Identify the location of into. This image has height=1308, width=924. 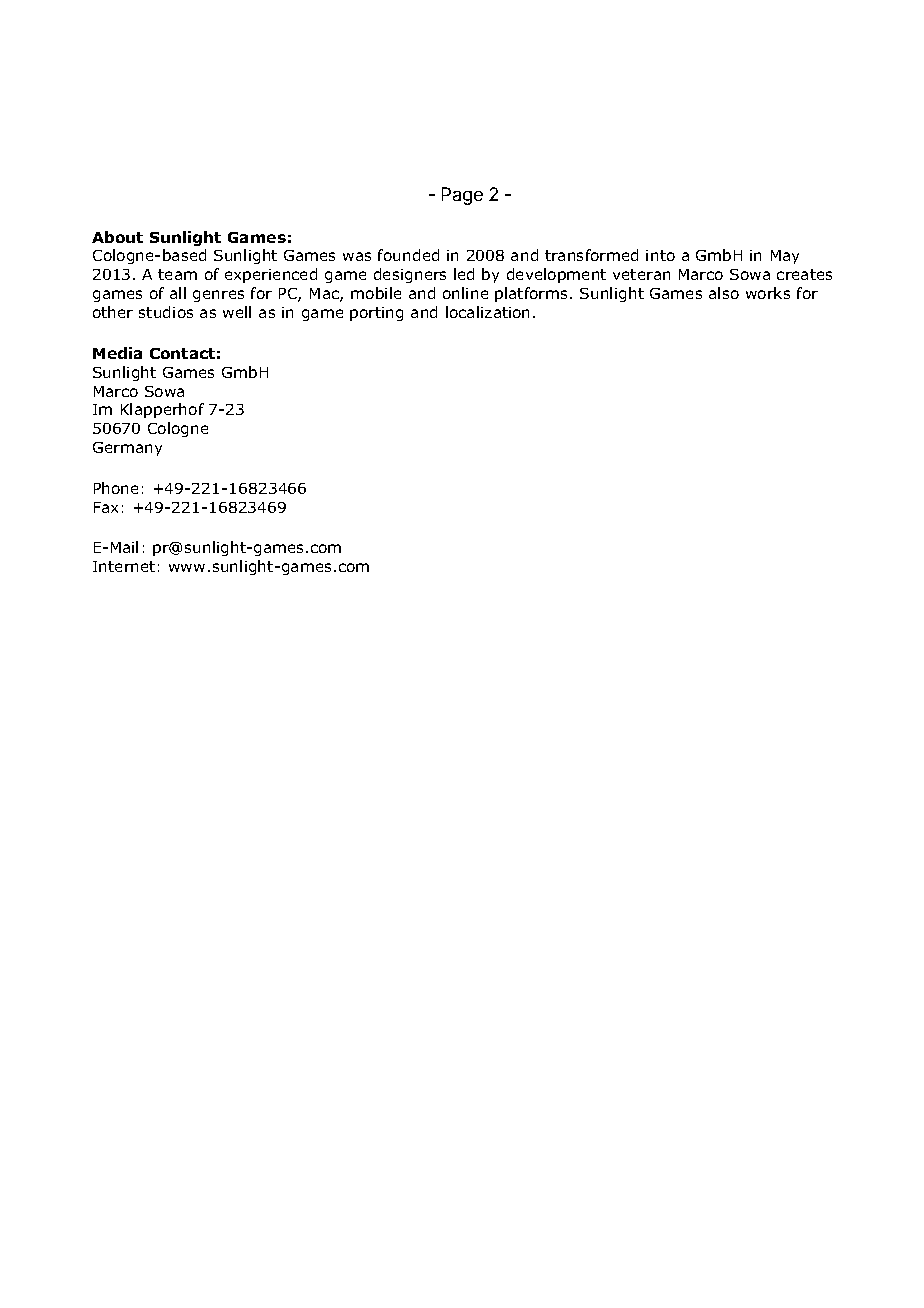
(660, 255).
